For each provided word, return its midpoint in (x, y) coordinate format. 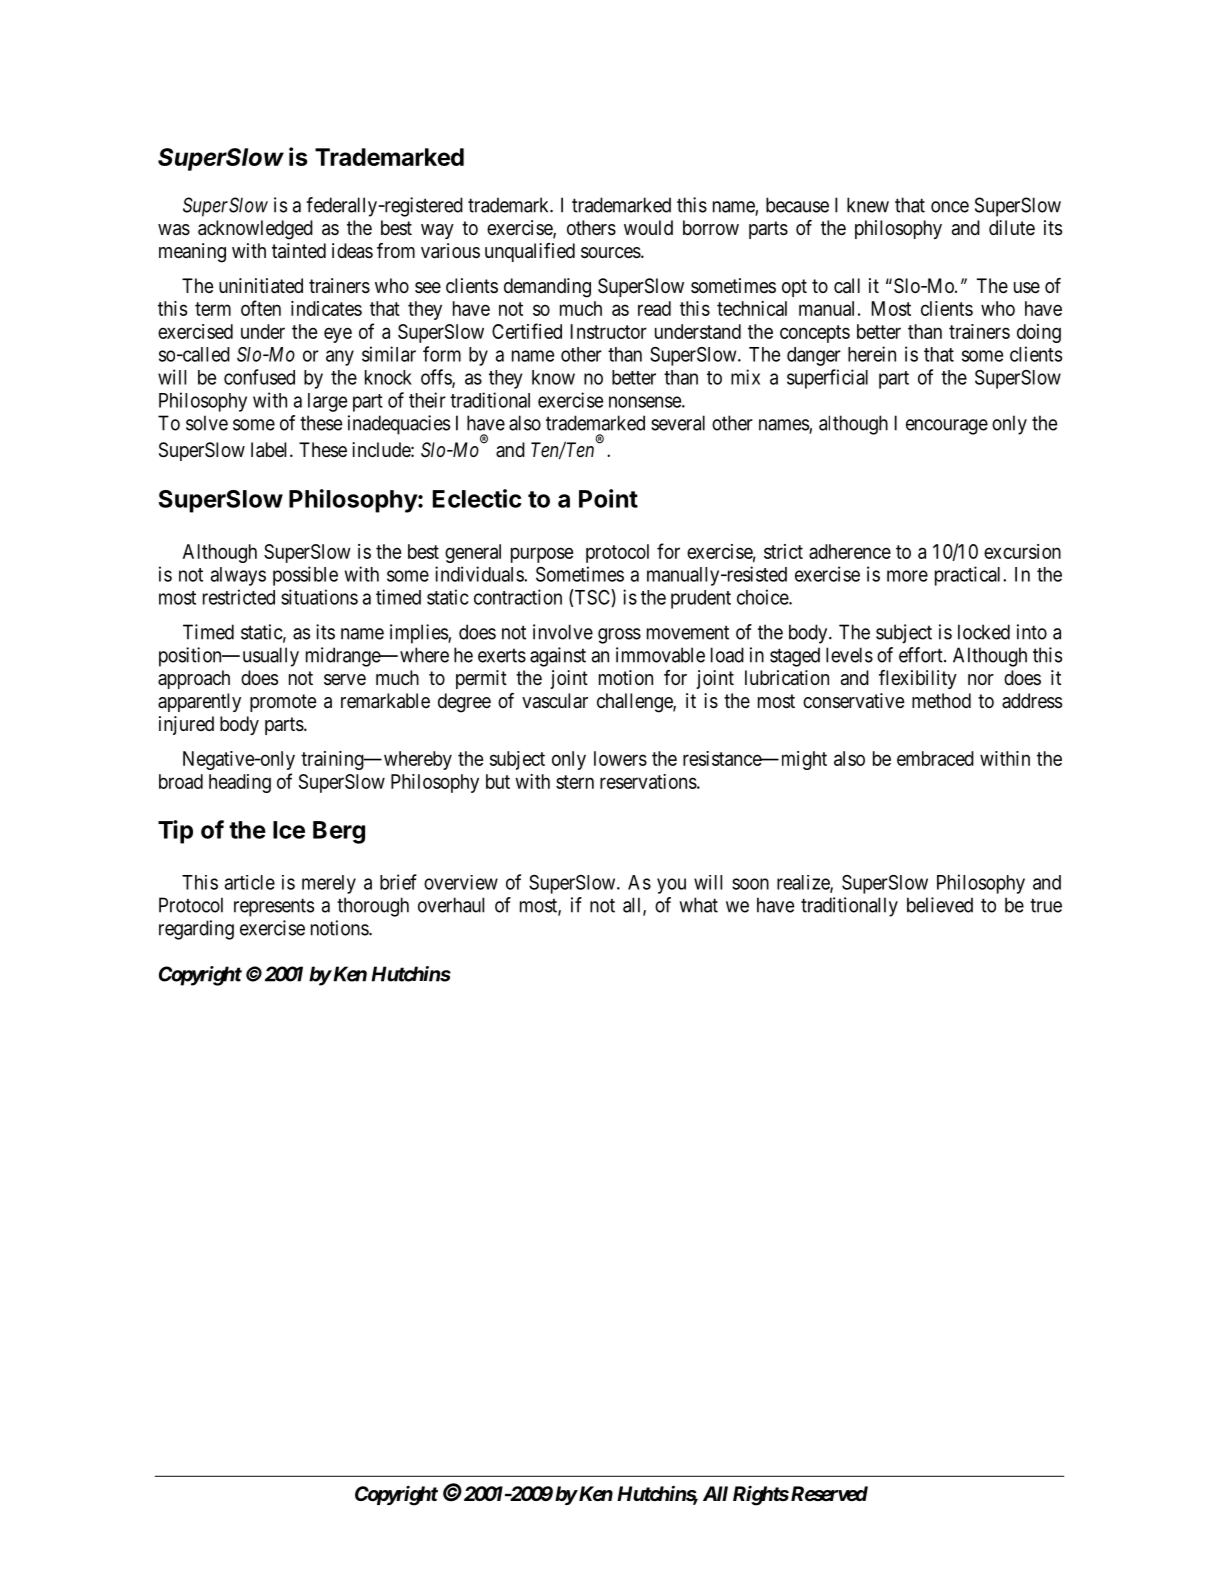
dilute (1012, 227)
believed (940, 905)
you (671, 886)
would (648, 227)
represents (274, 907)
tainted (299, 251)
